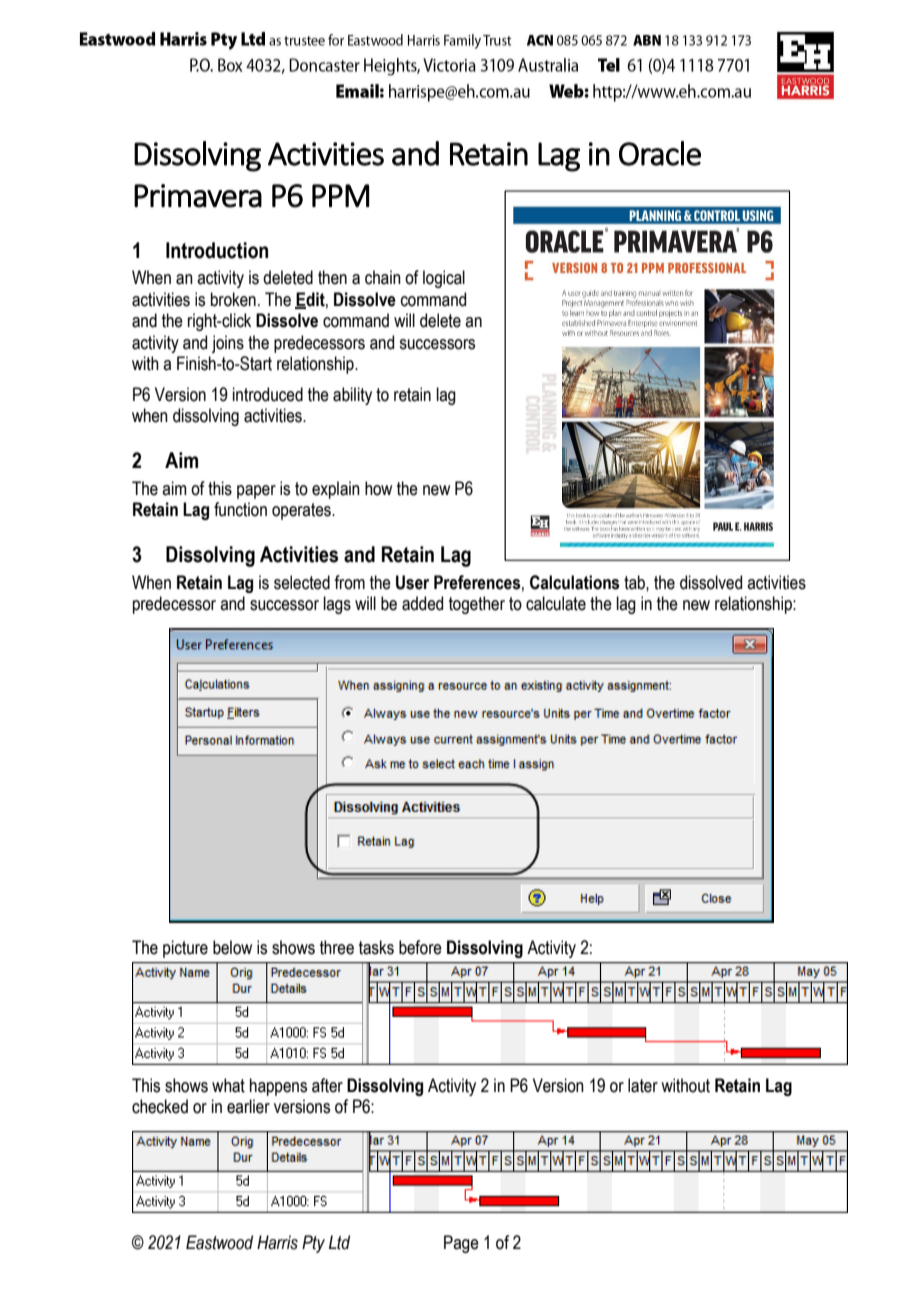 This page has width=924, height=1308. I want to click on function, so click(240, 509).
